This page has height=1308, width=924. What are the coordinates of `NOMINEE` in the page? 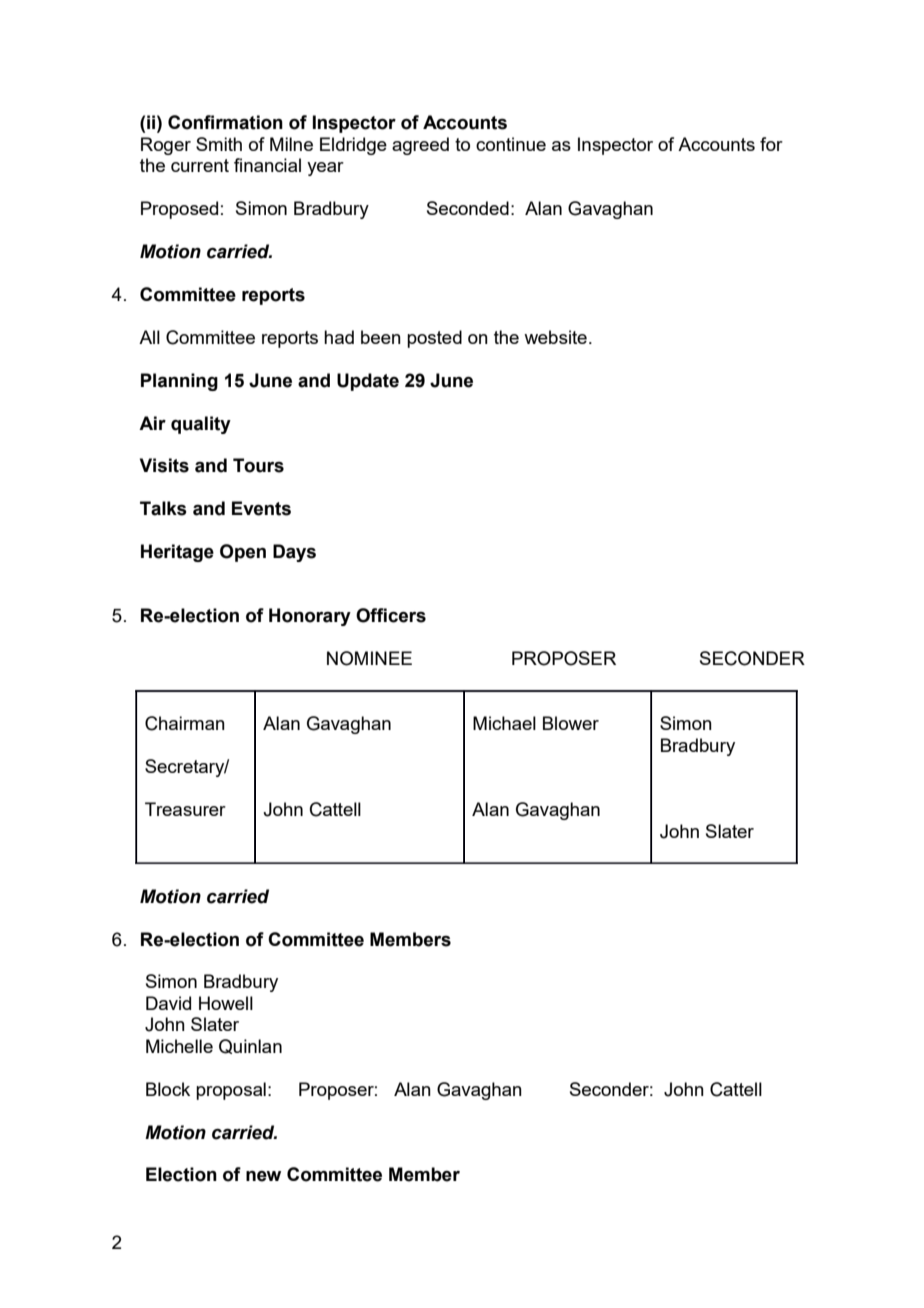 It's located at (369, 658).
